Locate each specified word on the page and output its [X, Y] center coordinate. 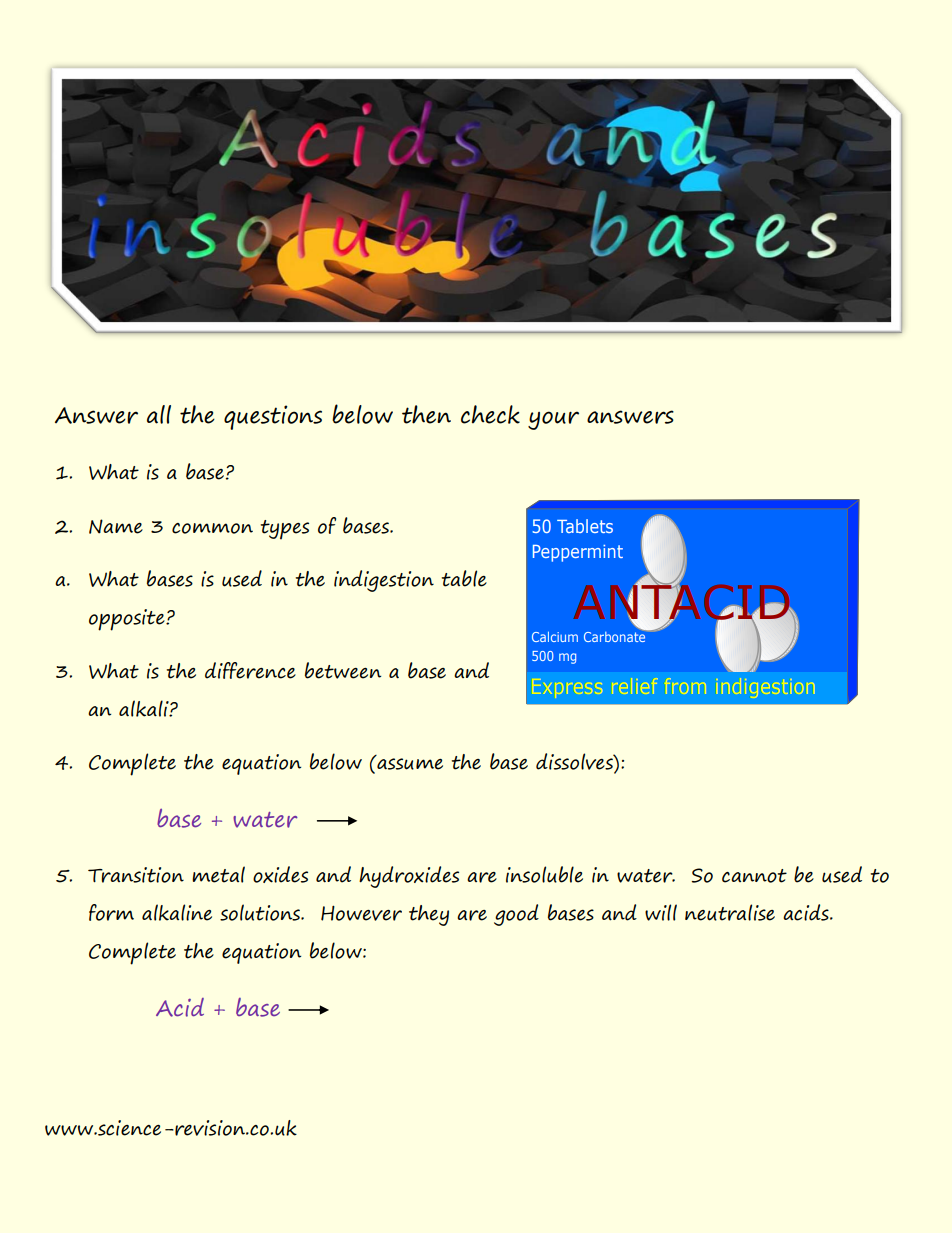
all [159, 414]
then [426, 414]
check [490, 414]
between [343, 670]
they [429, 915]
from [686, 686]
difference [250, 670]
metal [218, 874]
